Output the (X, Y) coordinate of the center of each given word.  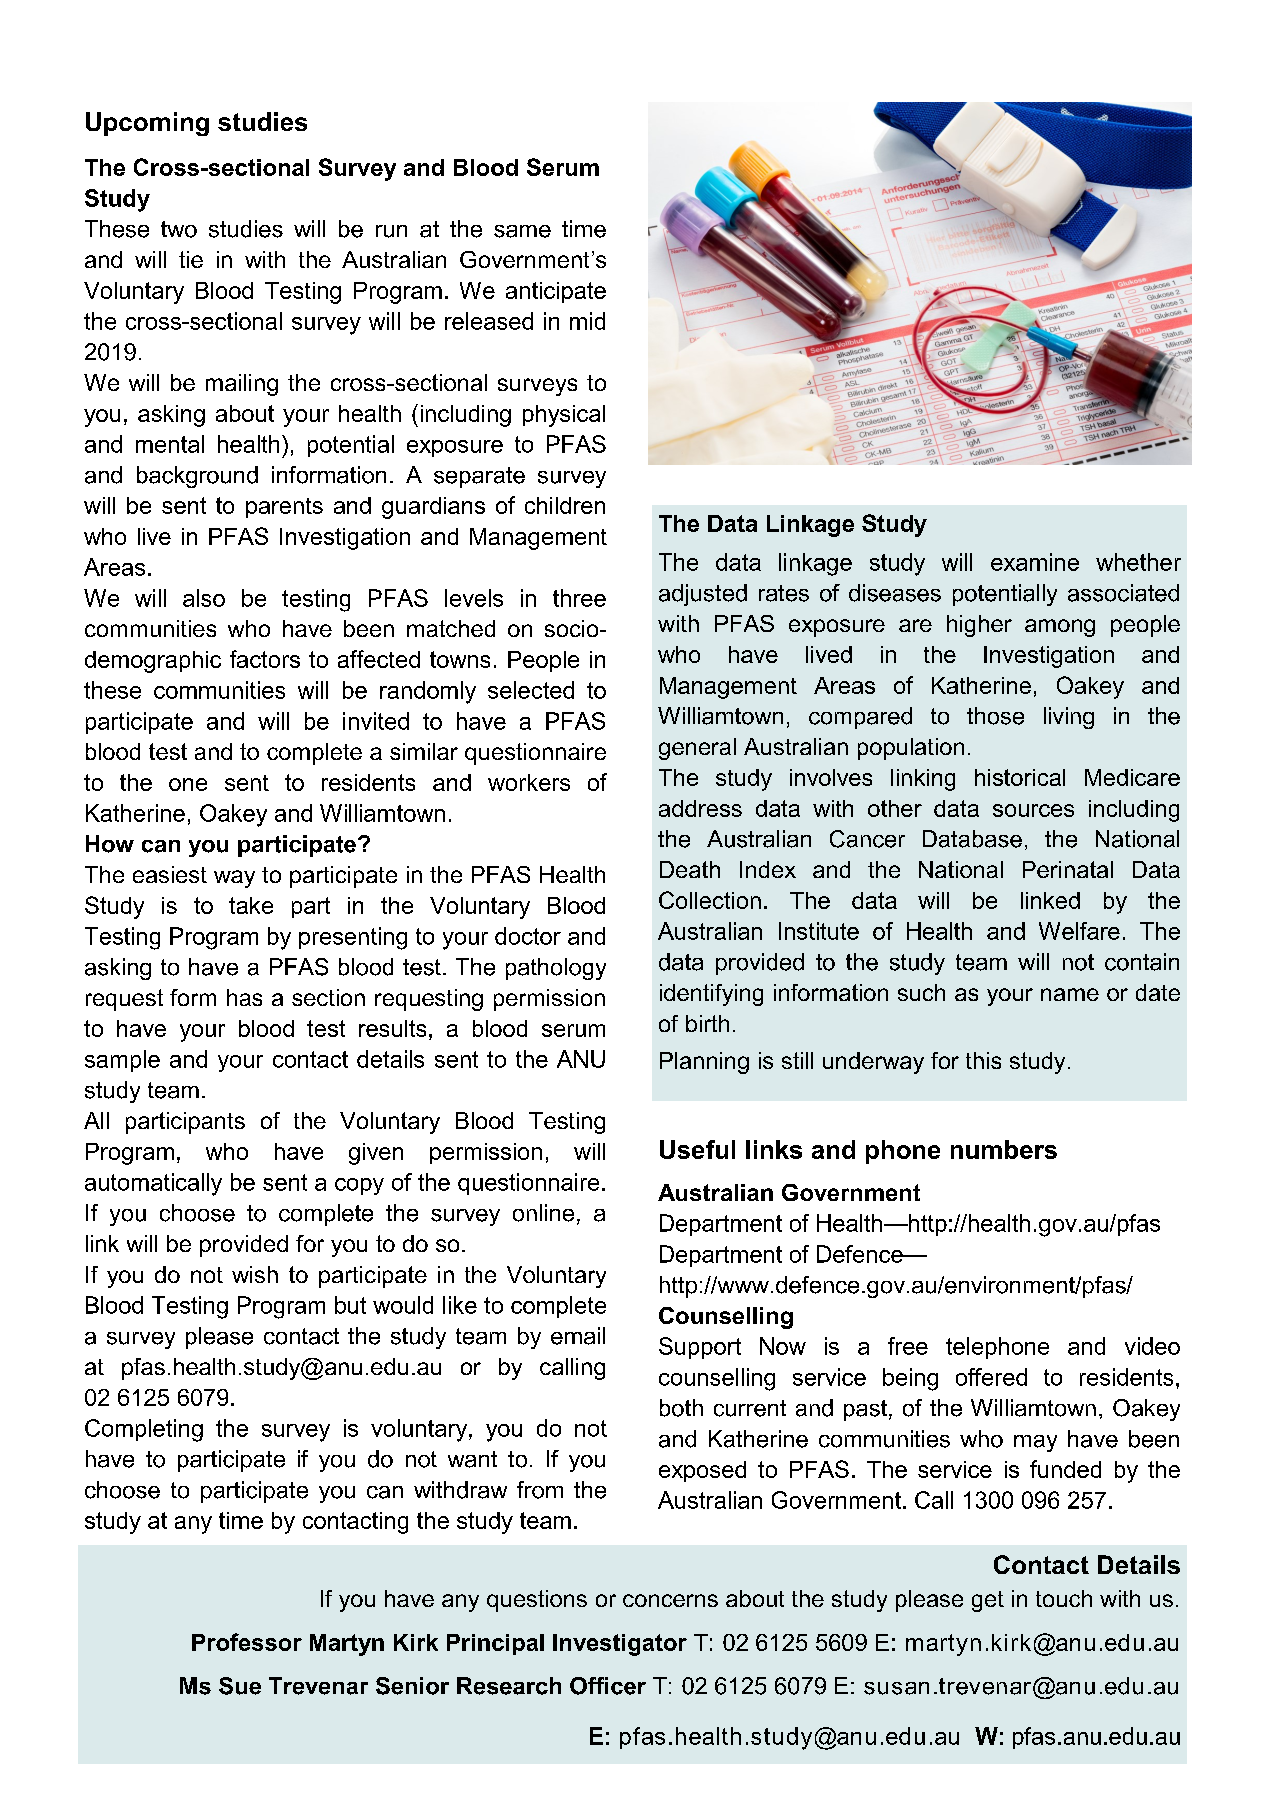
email (578, 1336)
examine (1035, 562)
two (179, 229)
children (565, 505)
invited (376, 721)
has (244, 997)
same (522, 231)
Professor (247, 1642)
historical (1020, 777)
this (983, 1060)
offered (991, 1377)
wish (255, 1274)
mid (587, 321)
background (197, 477)
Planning (704, 1063)
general (697, 749)
